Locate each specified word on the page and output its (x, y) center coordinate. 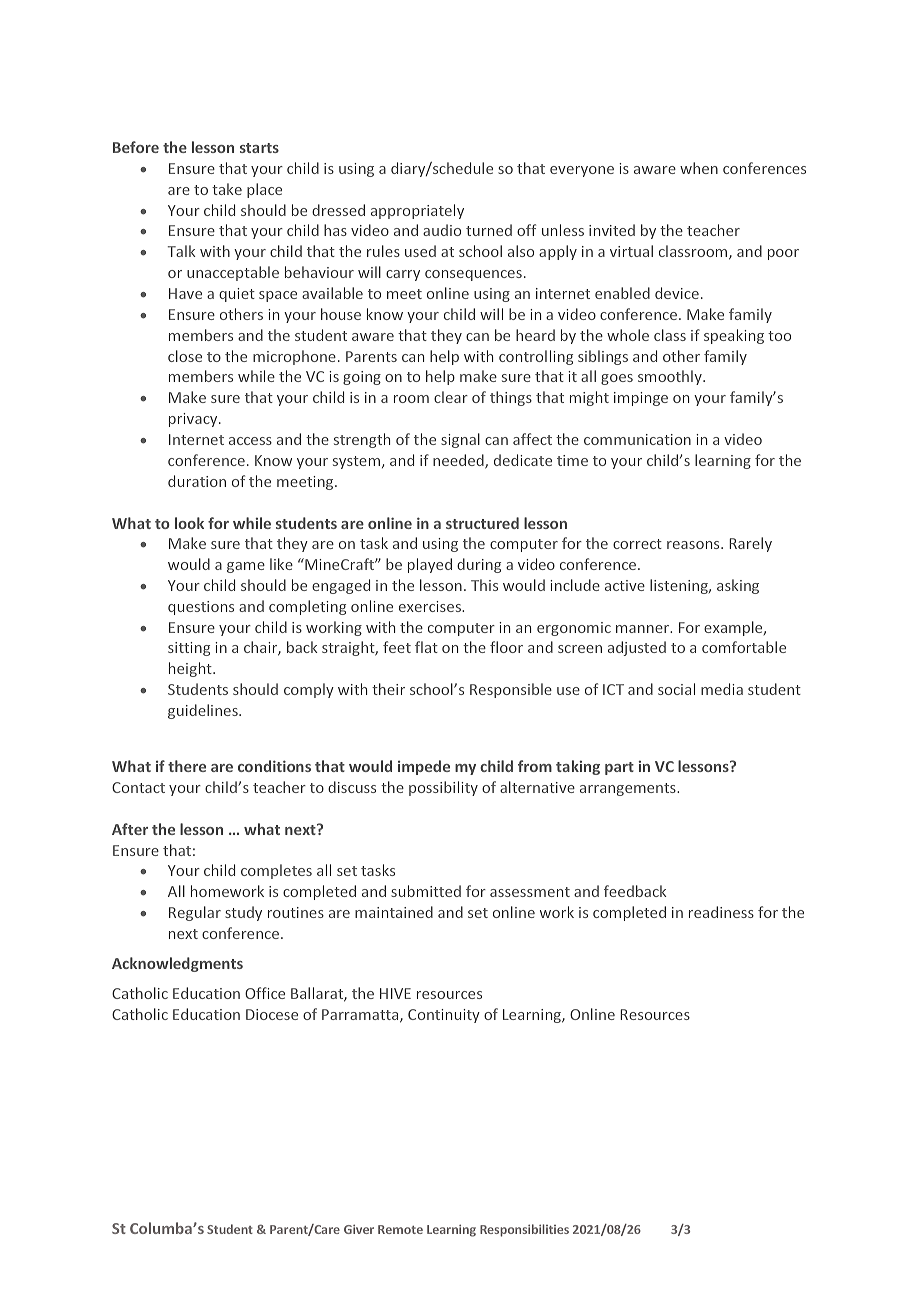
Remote (400, 1229)
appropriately (417, 211)
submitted (426, 891)
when (699, 168)
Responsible (511, 690)
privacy (194, 420)
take (227, 189)
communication (637, 439)
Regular (195, 913)
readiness (721, 912)
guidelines (204, 711)
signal (460, 440)
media (722, 689)
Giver (359, 1229)
